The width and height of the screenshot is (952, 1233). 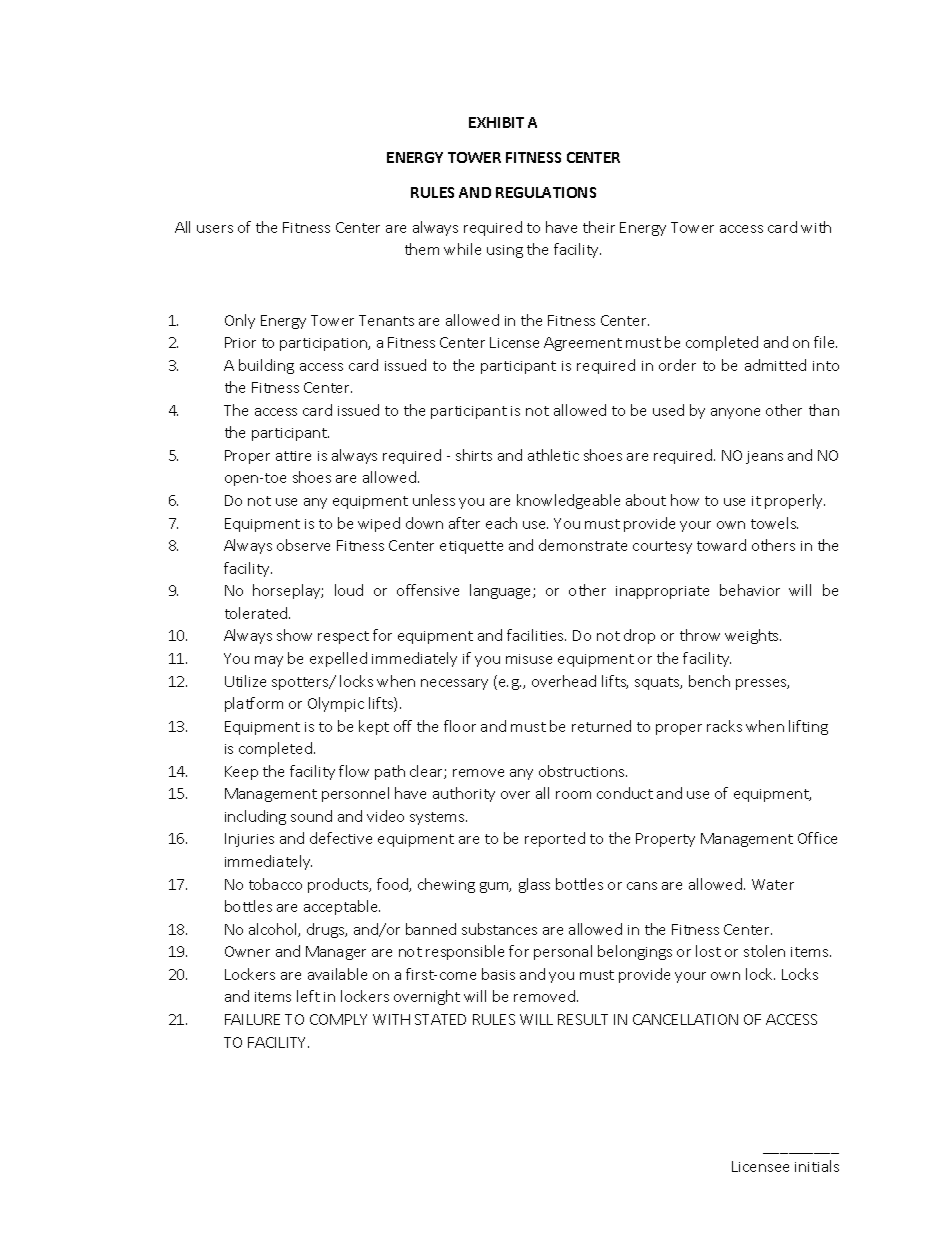 I want to click on their, so click(x=599, y=227).
